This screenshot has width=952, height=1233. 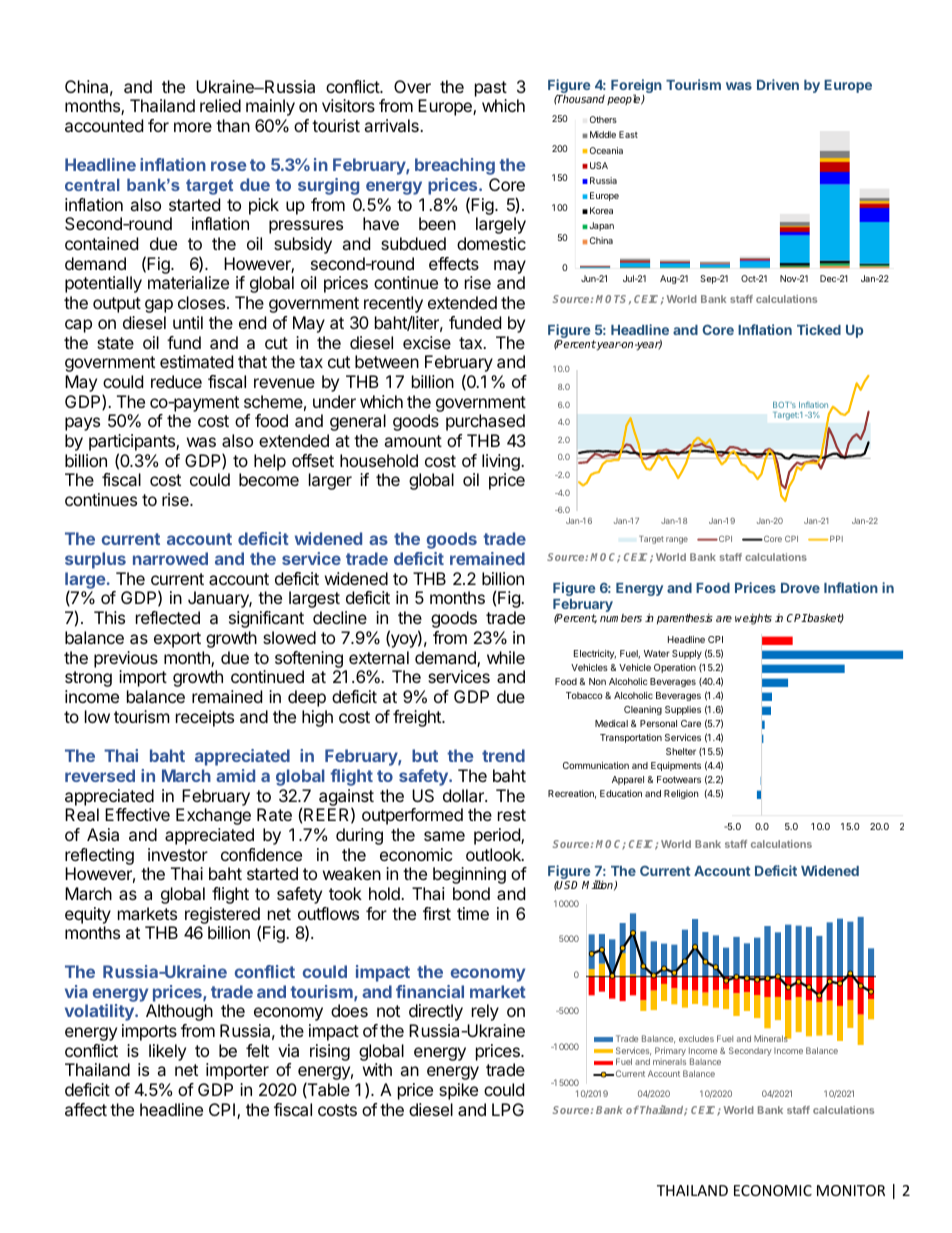 What do you see at coordinates (205, 718) in the screenshot?
I see `receipts` at bounding box center [205, 718].
